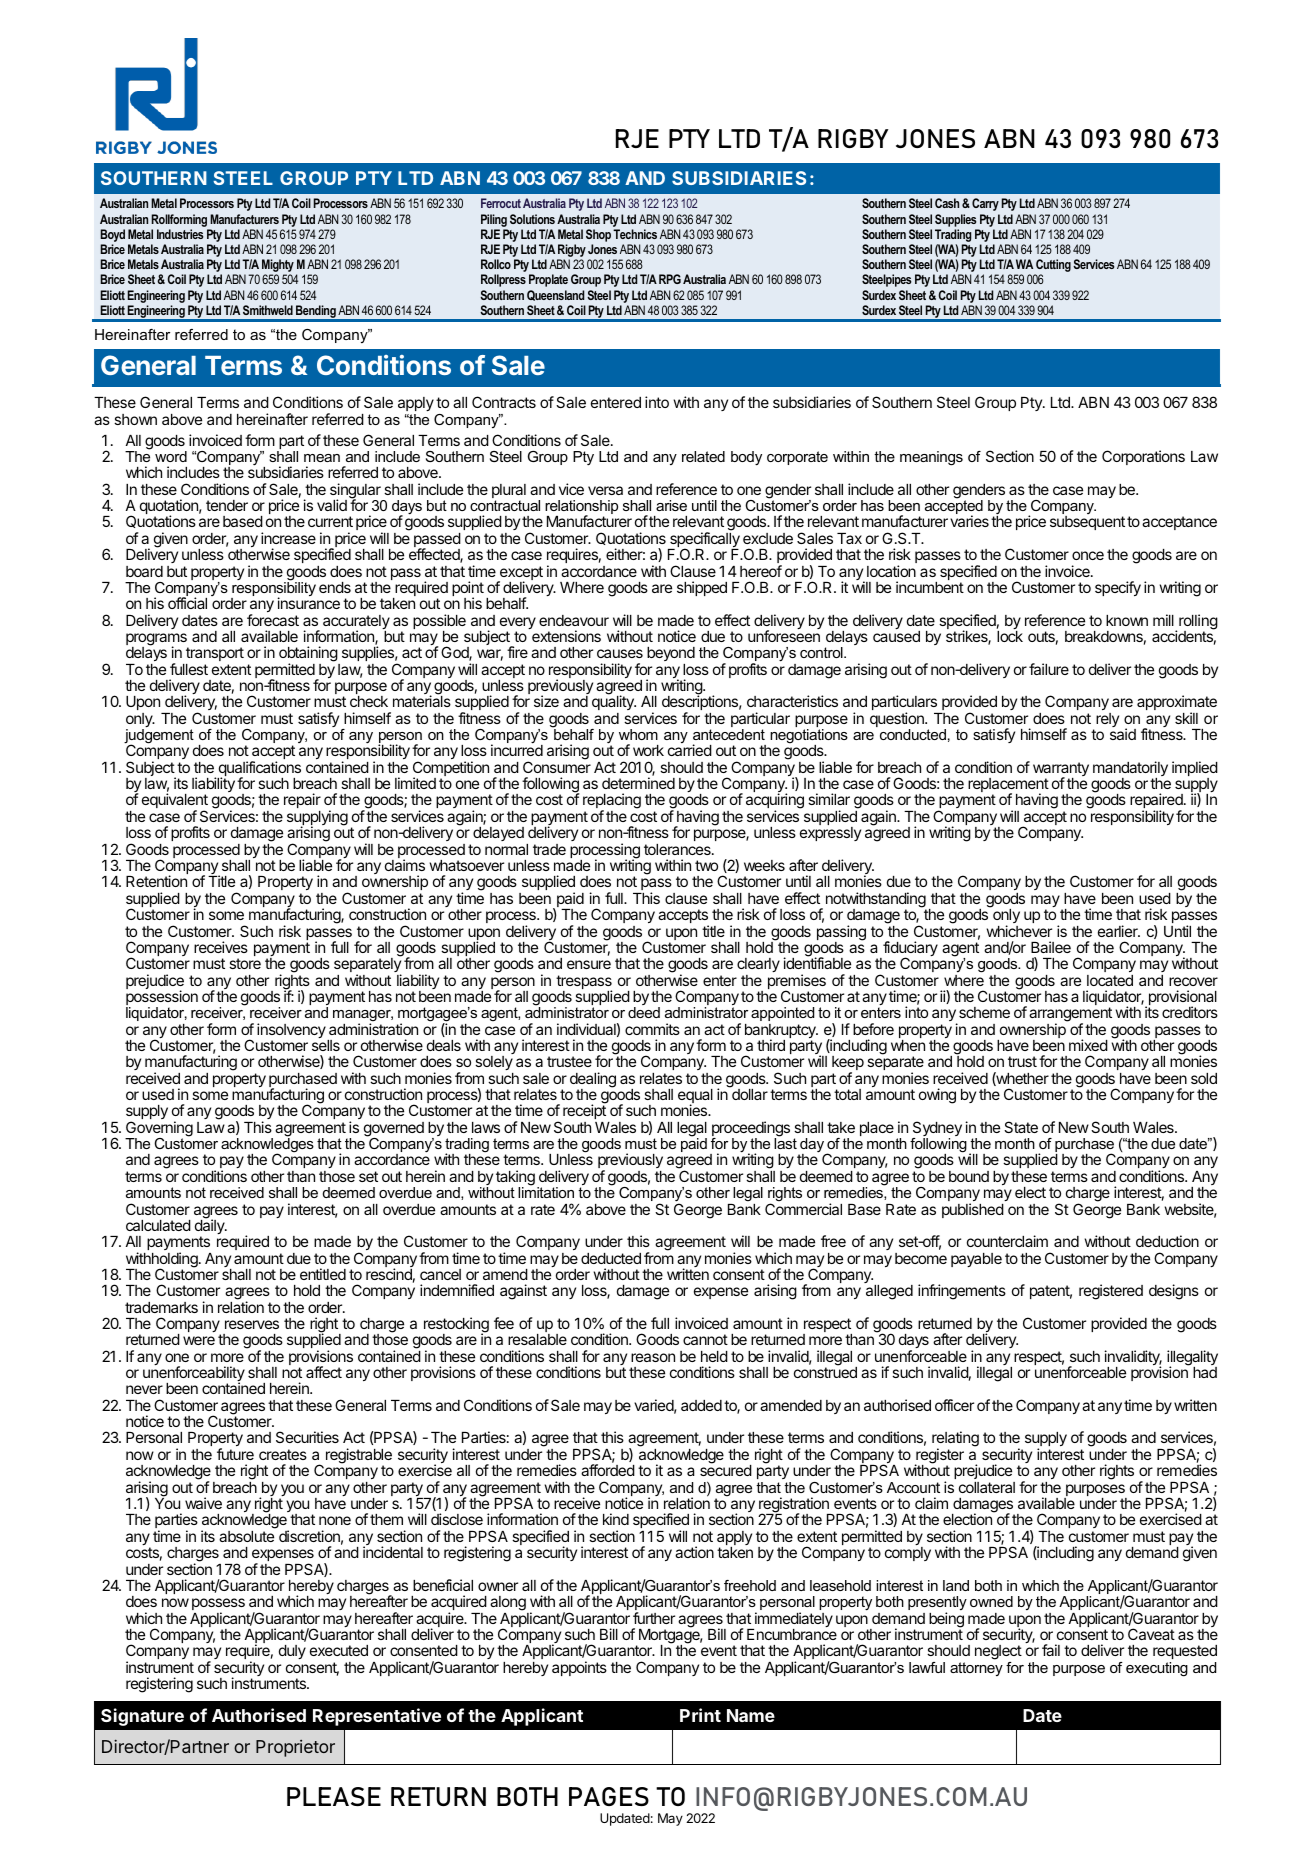 The height and width of the screenshot is (1858, 1314). Describe the element at coordinates (295, 1748) in the screenshot. I see `Proprietor` at that location.
